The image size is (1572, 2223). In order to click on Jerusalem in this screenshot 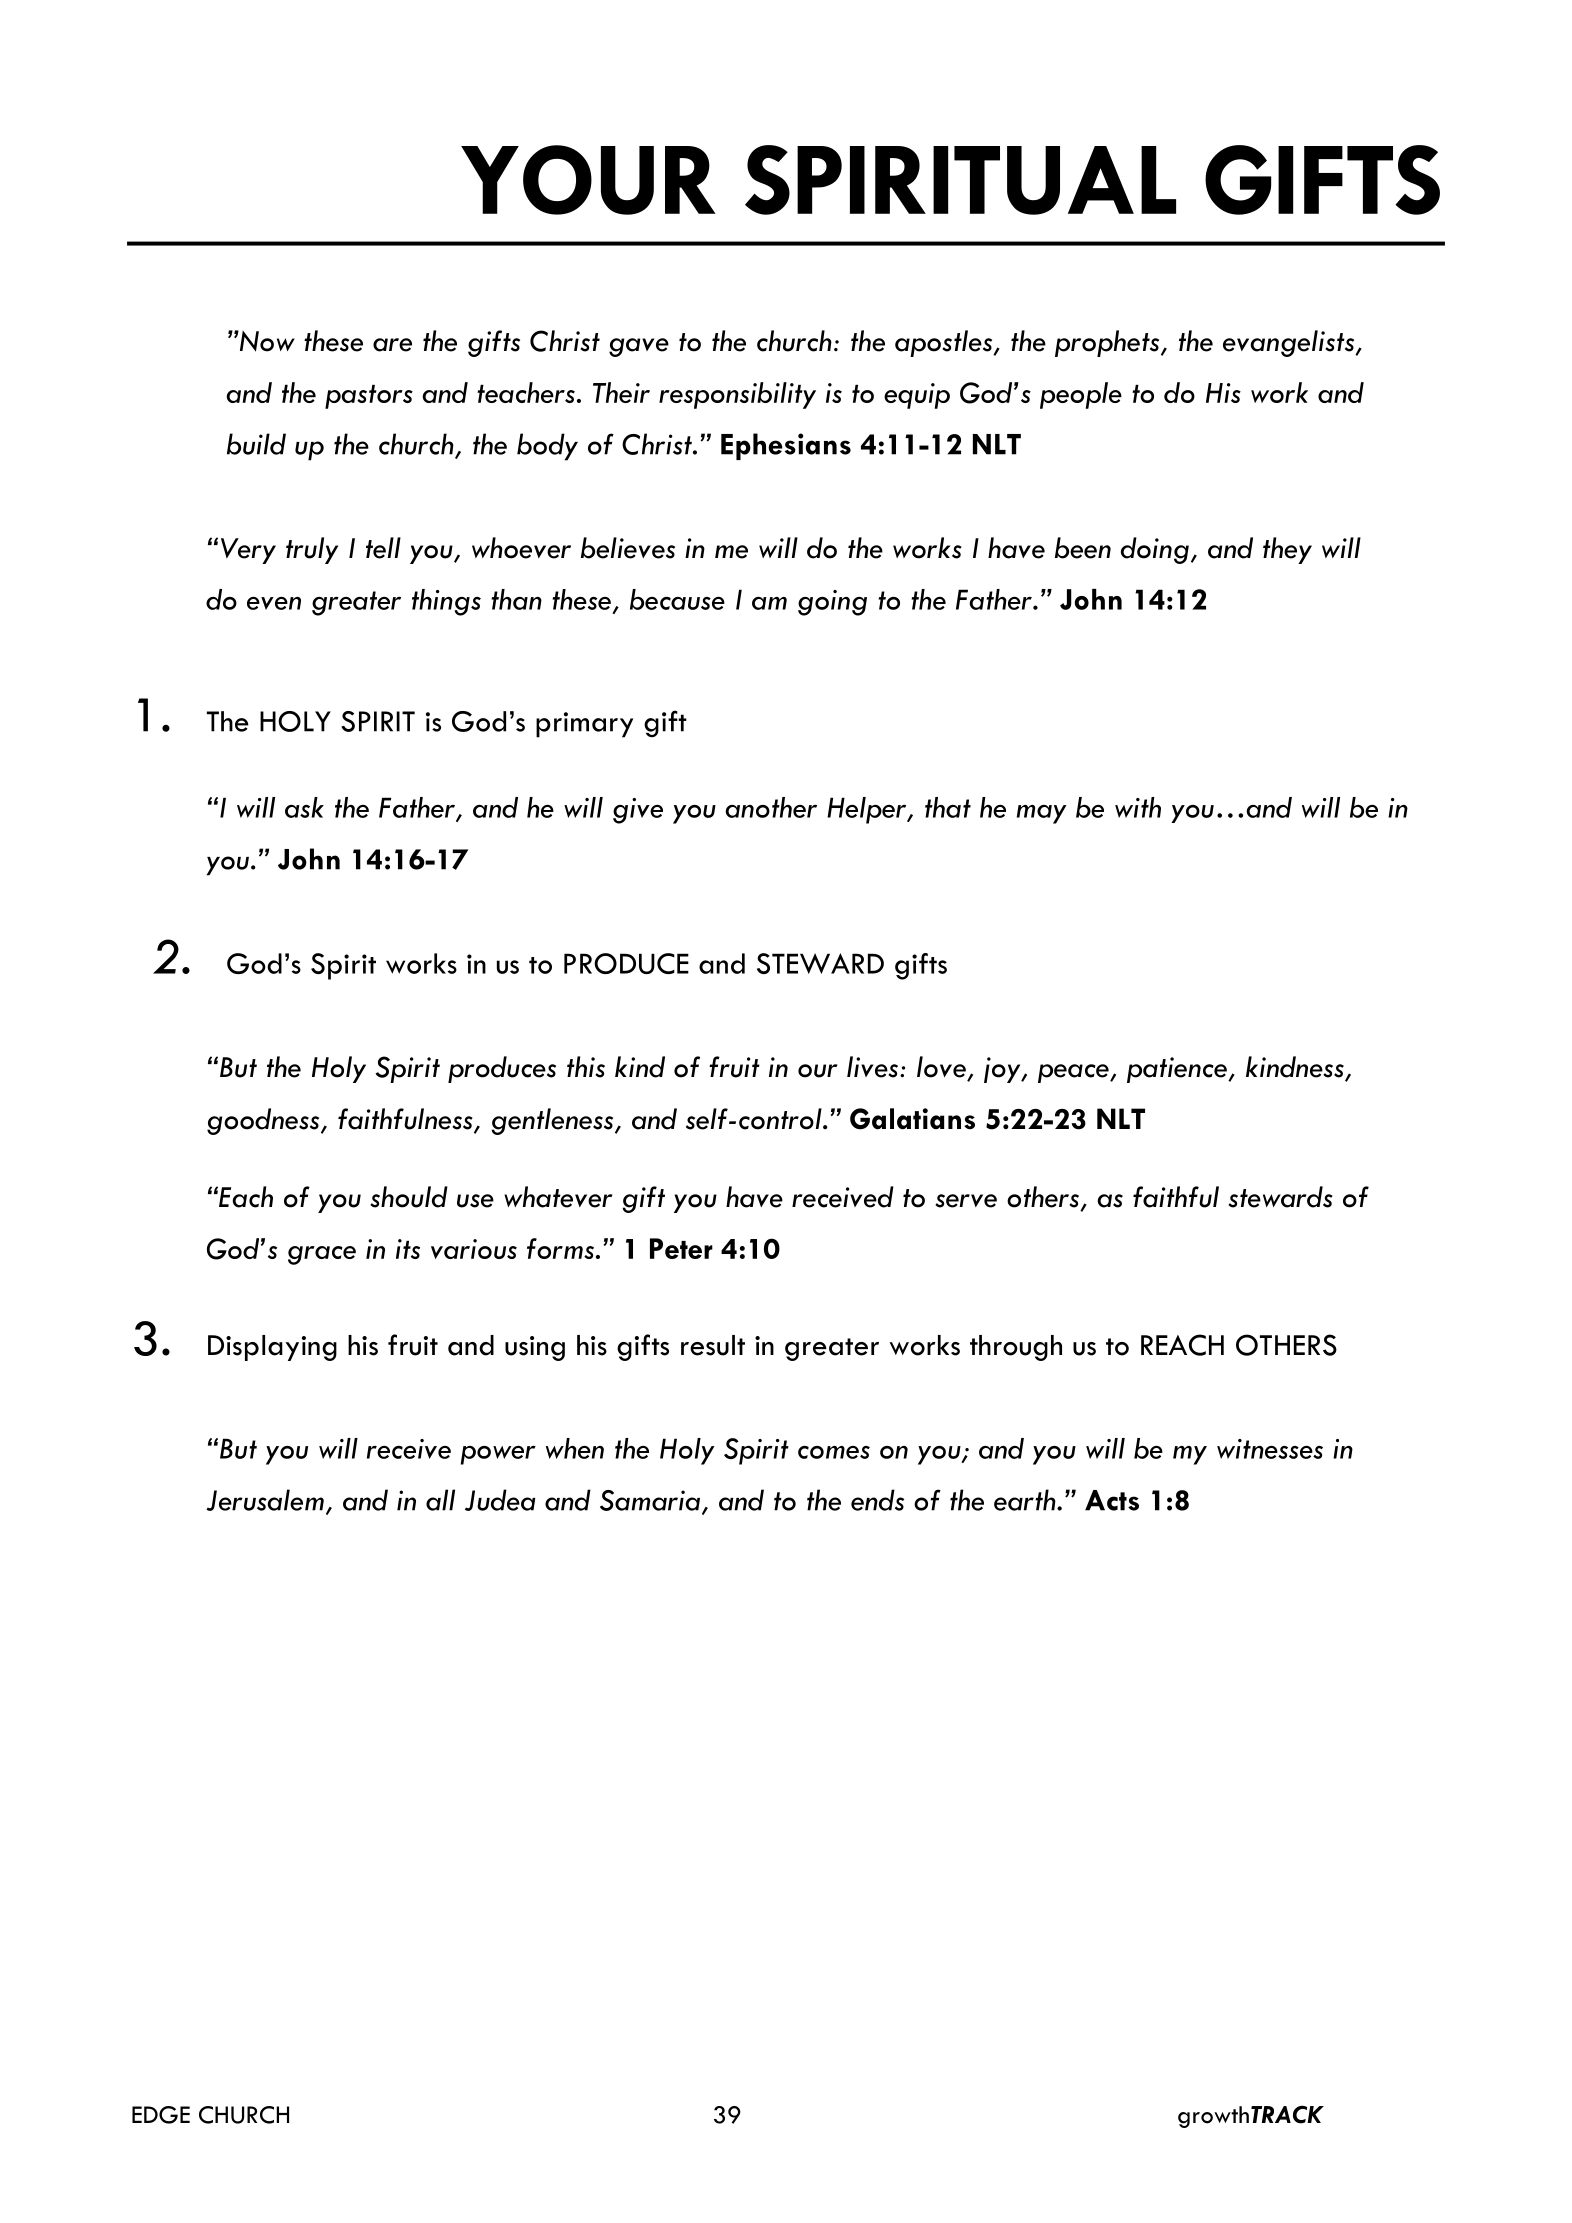, I will do `click(265, 1500)`.
